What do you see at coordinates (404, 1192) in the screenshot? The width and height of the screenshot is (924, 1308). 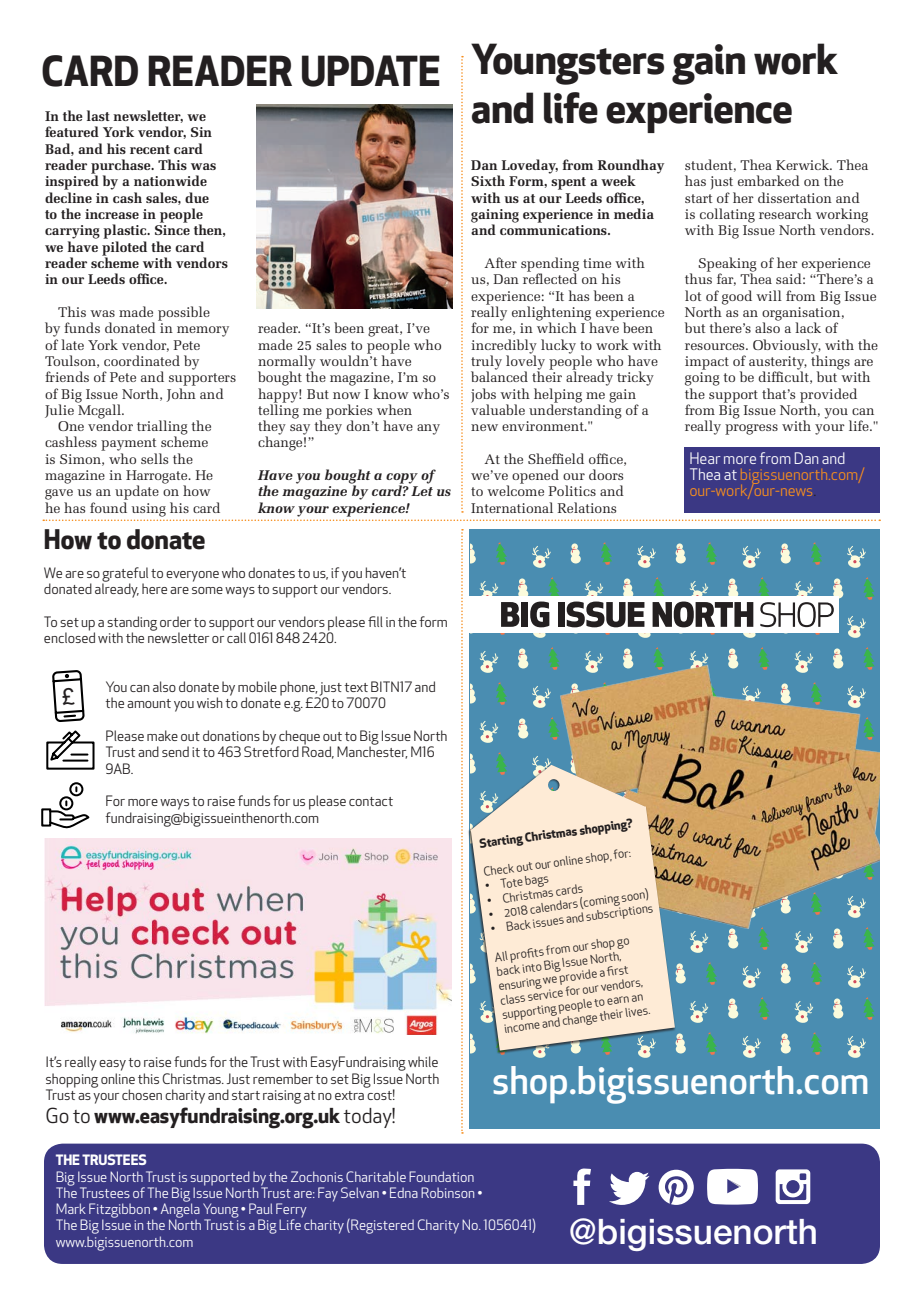 I see `Edna` at bounding box center [404, 1192].
